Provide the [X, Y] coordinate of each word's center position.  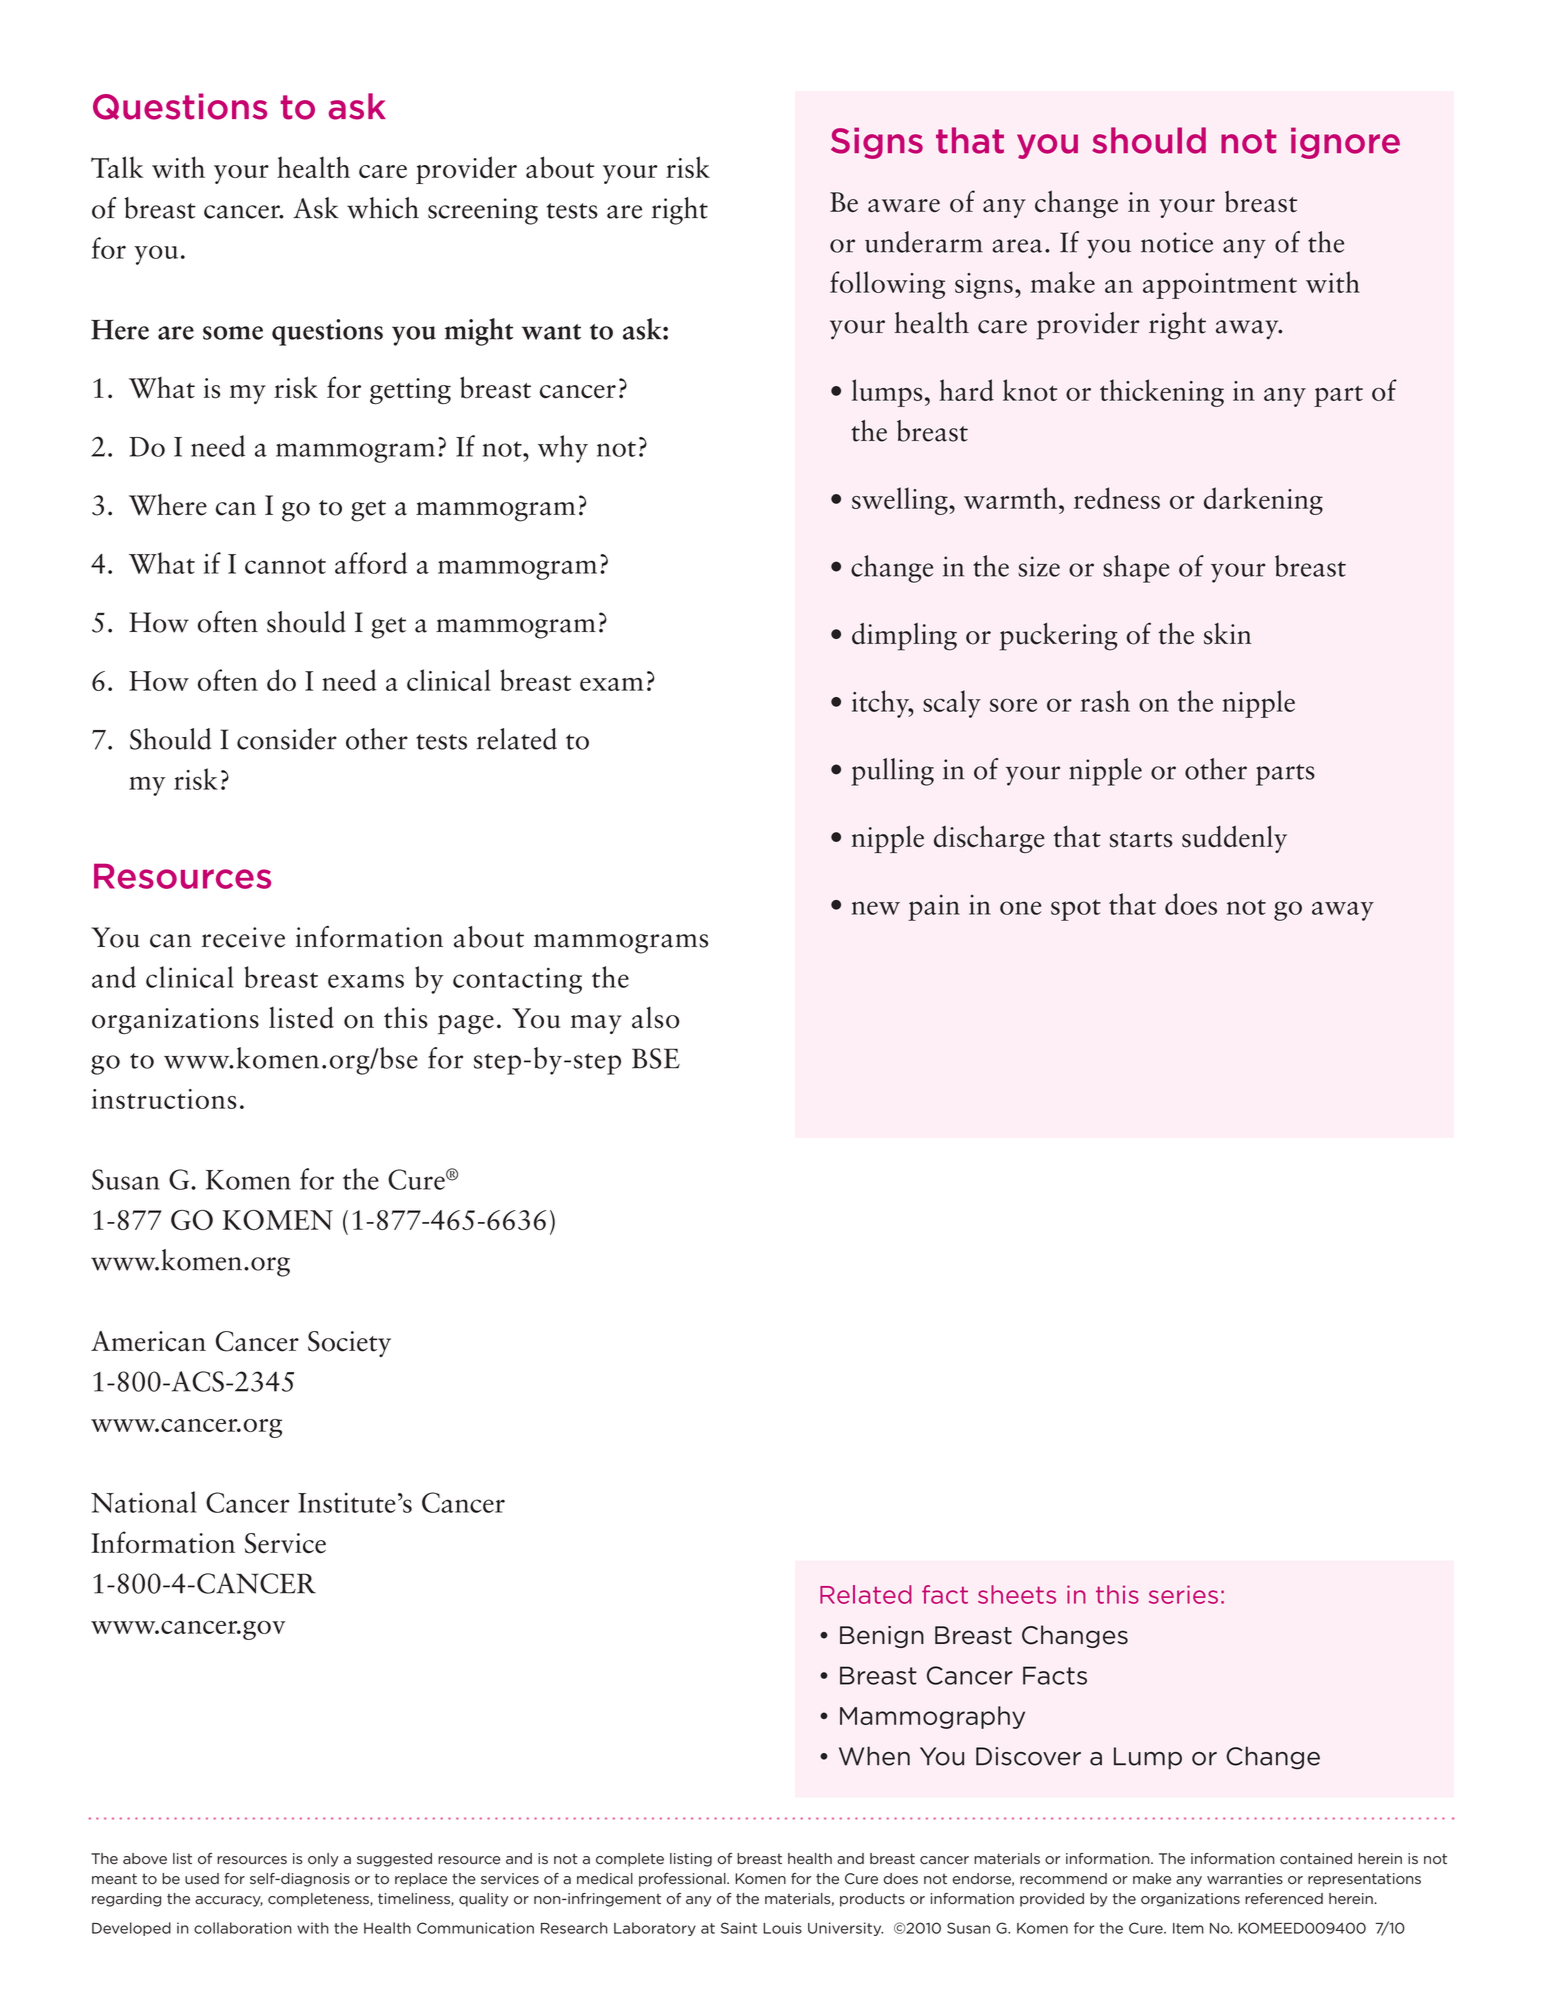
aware [904, 205]
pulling [892, 772]
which [383, 208]
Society [349, 1344]
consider [287, 739]
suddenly [1234, 839]
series [1183, 1594]
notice [1177, 242]
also [656, 1018]
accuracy [229, 1901]
